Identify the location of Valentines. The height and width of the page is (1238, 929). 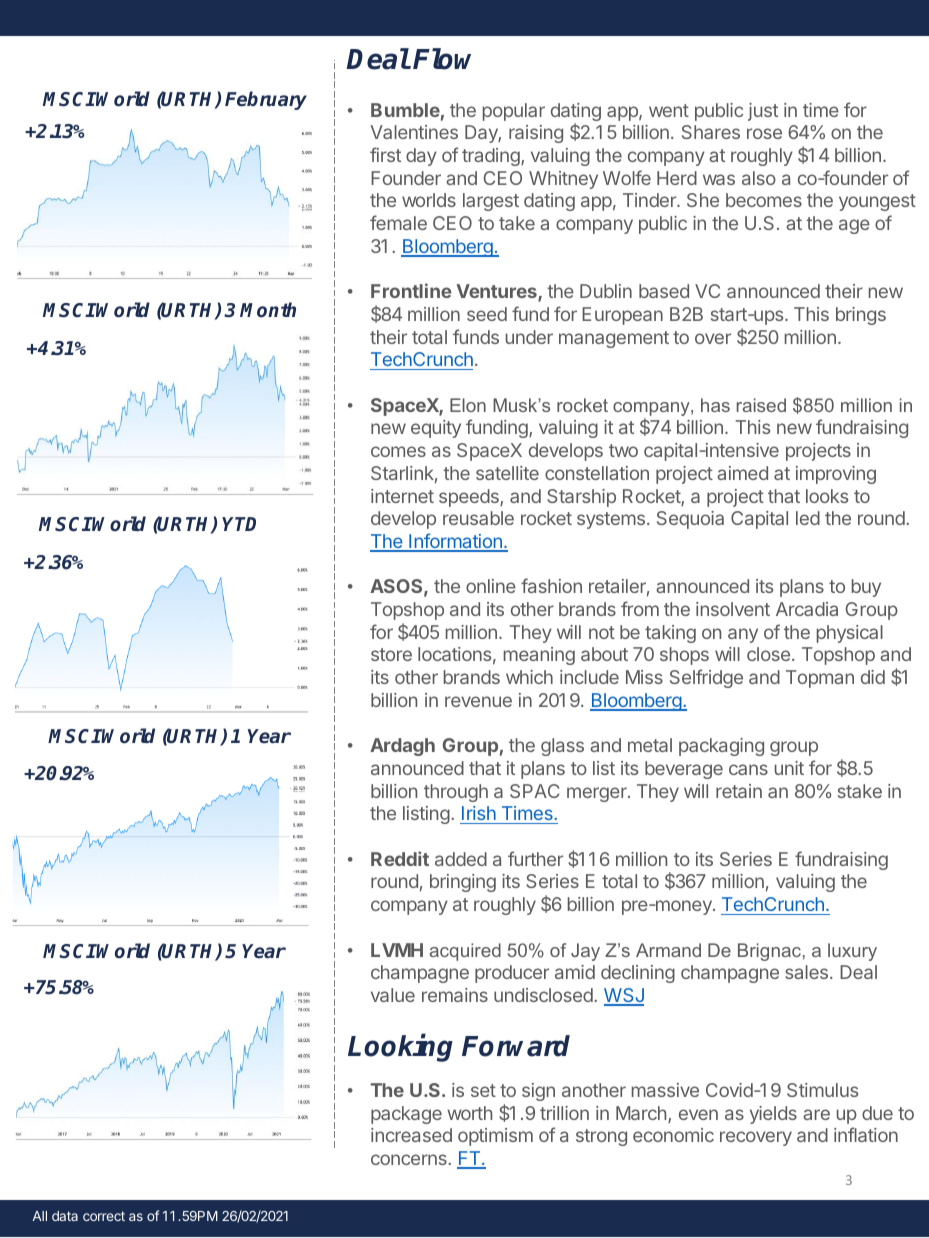
(414, 132).
